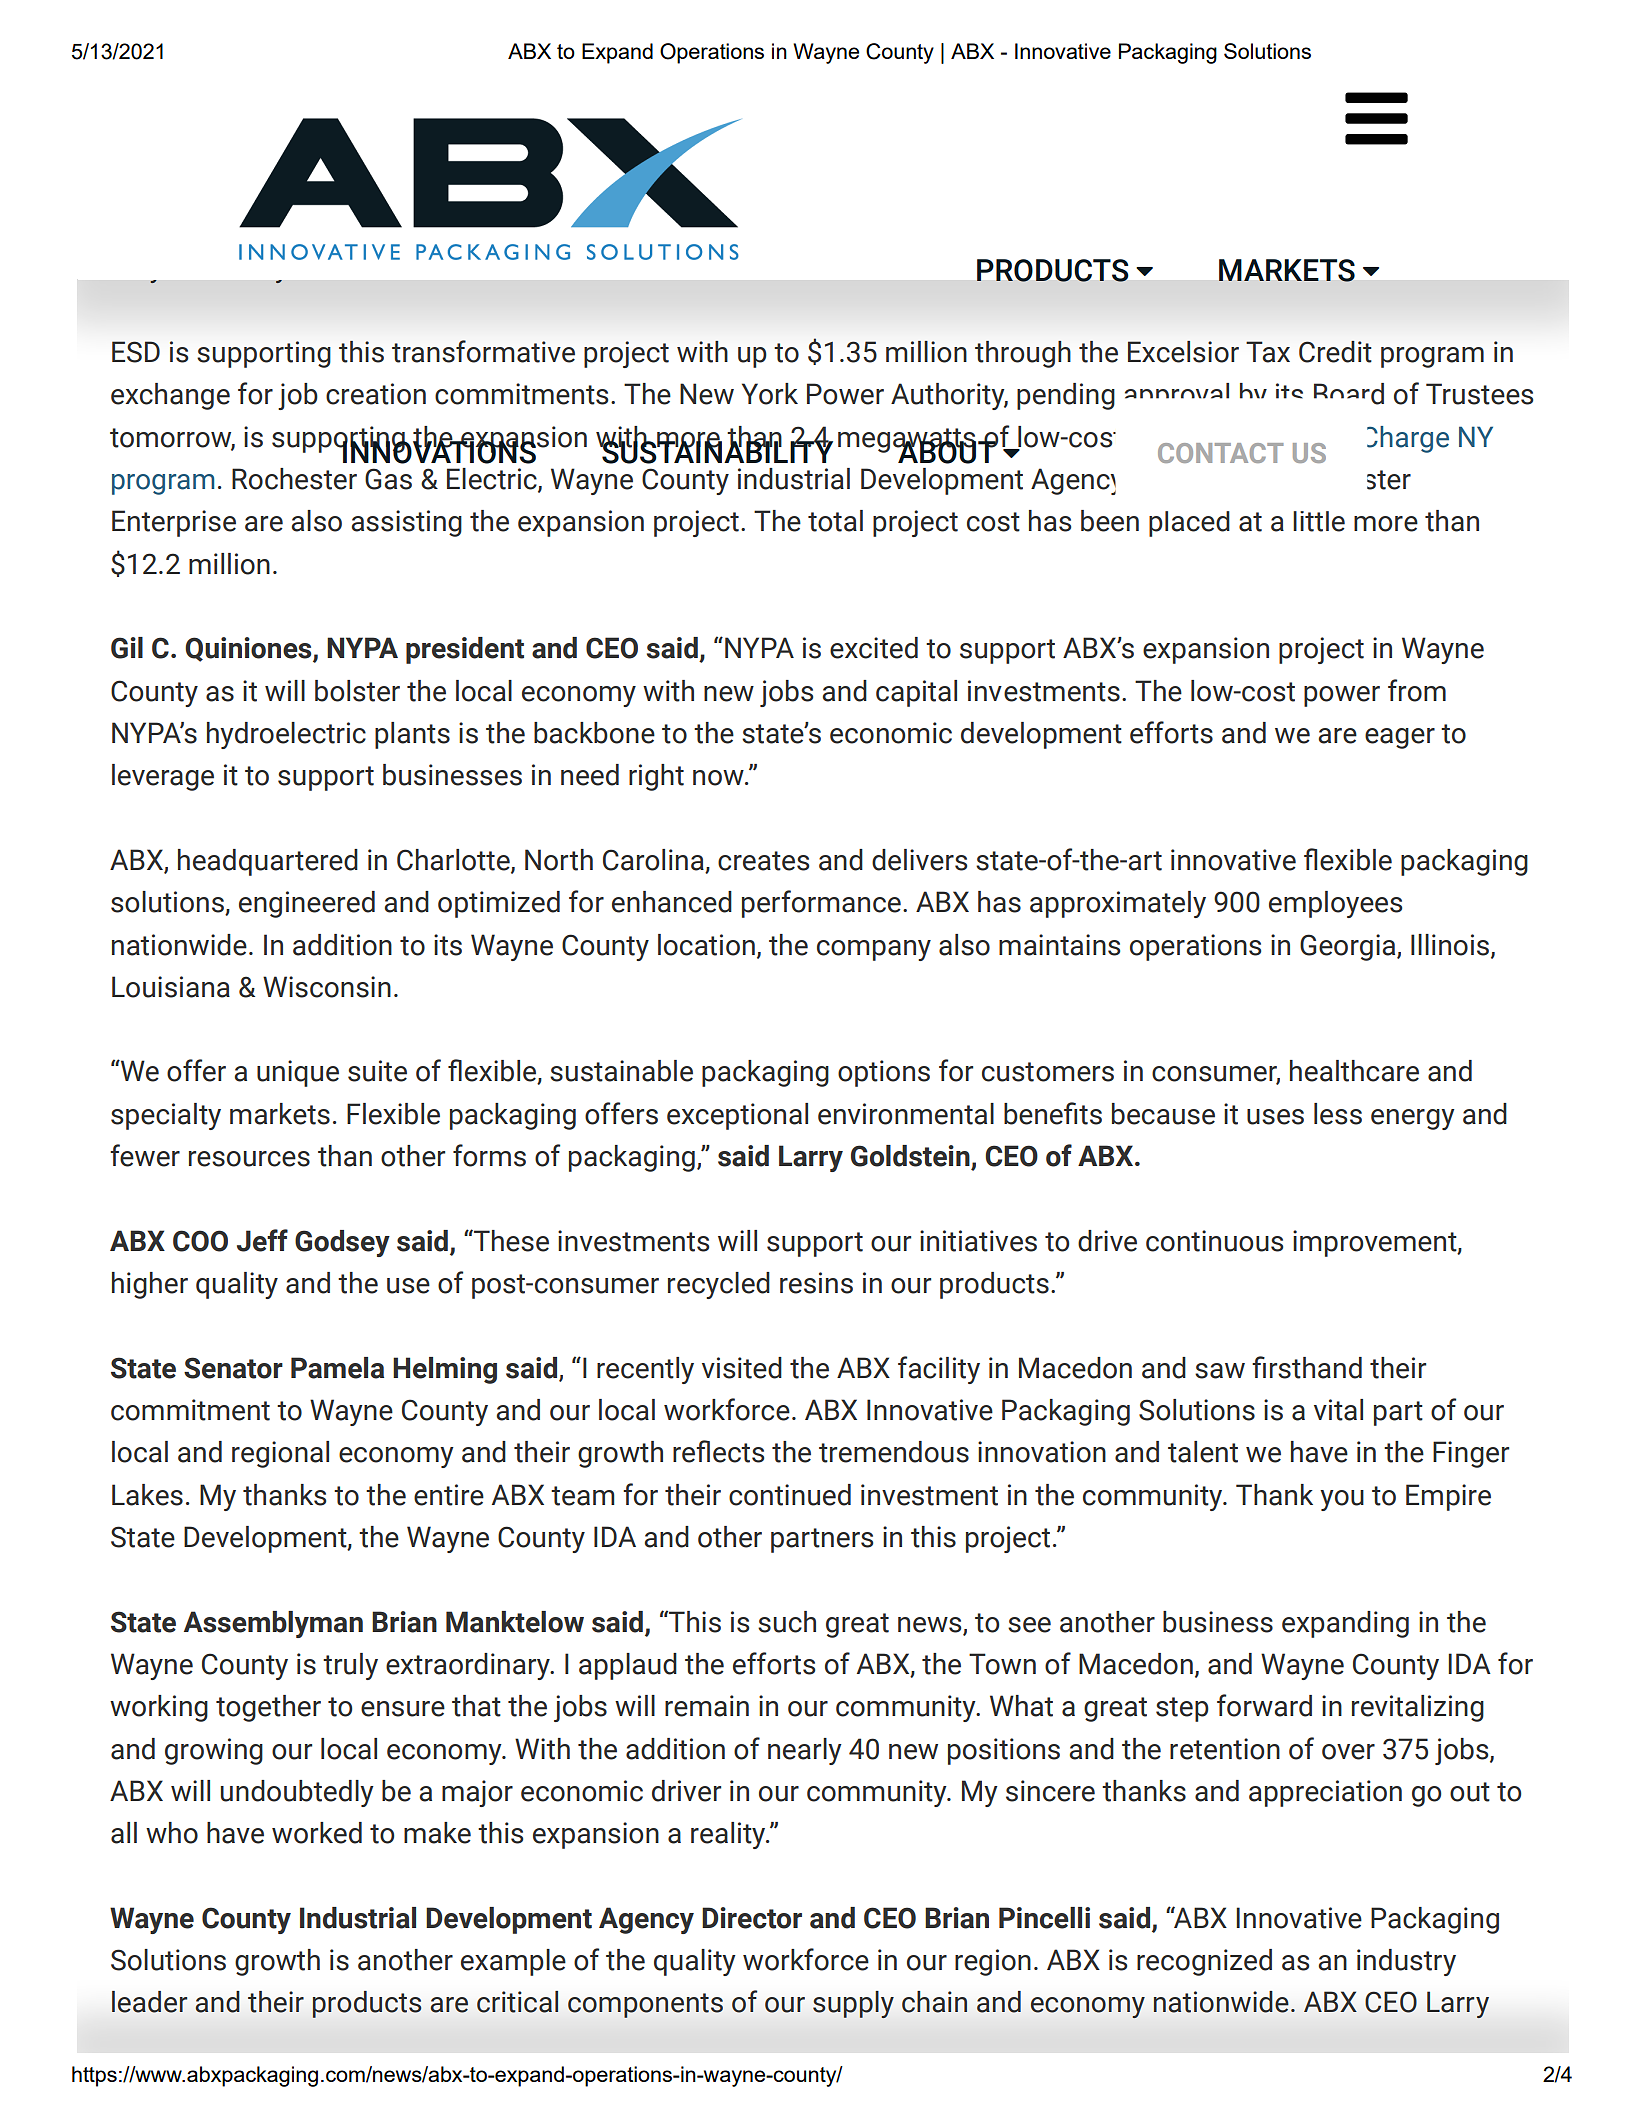 This screenshot has height=2128, width=1644. Describe the element at coordinates (1338, 1114) in the screenshot. I see `less` at that location.
